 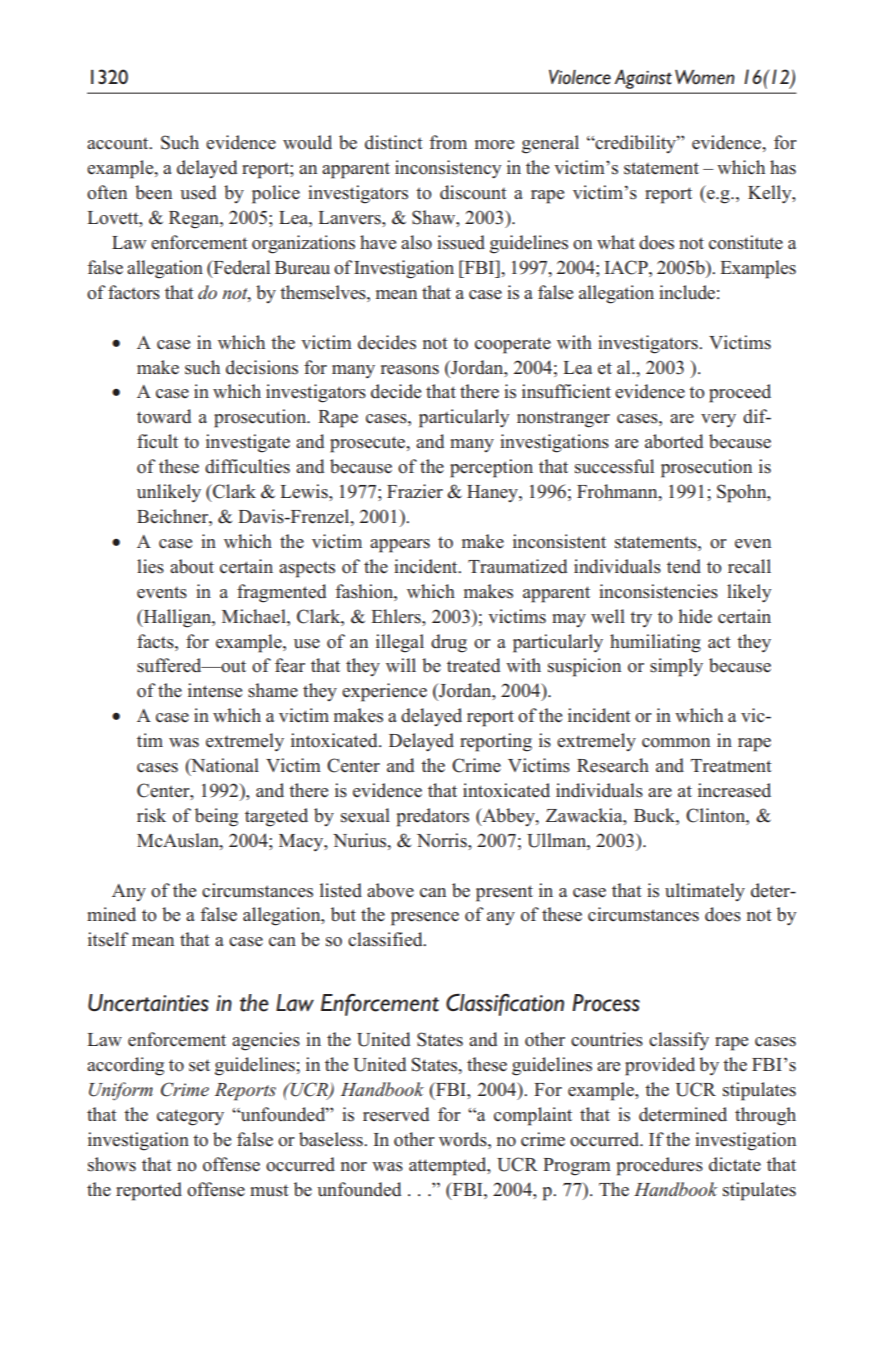 What do you see at coordinates (735, 1164) in the image?
I see `dictate` at bounding box center [735, 1164].
